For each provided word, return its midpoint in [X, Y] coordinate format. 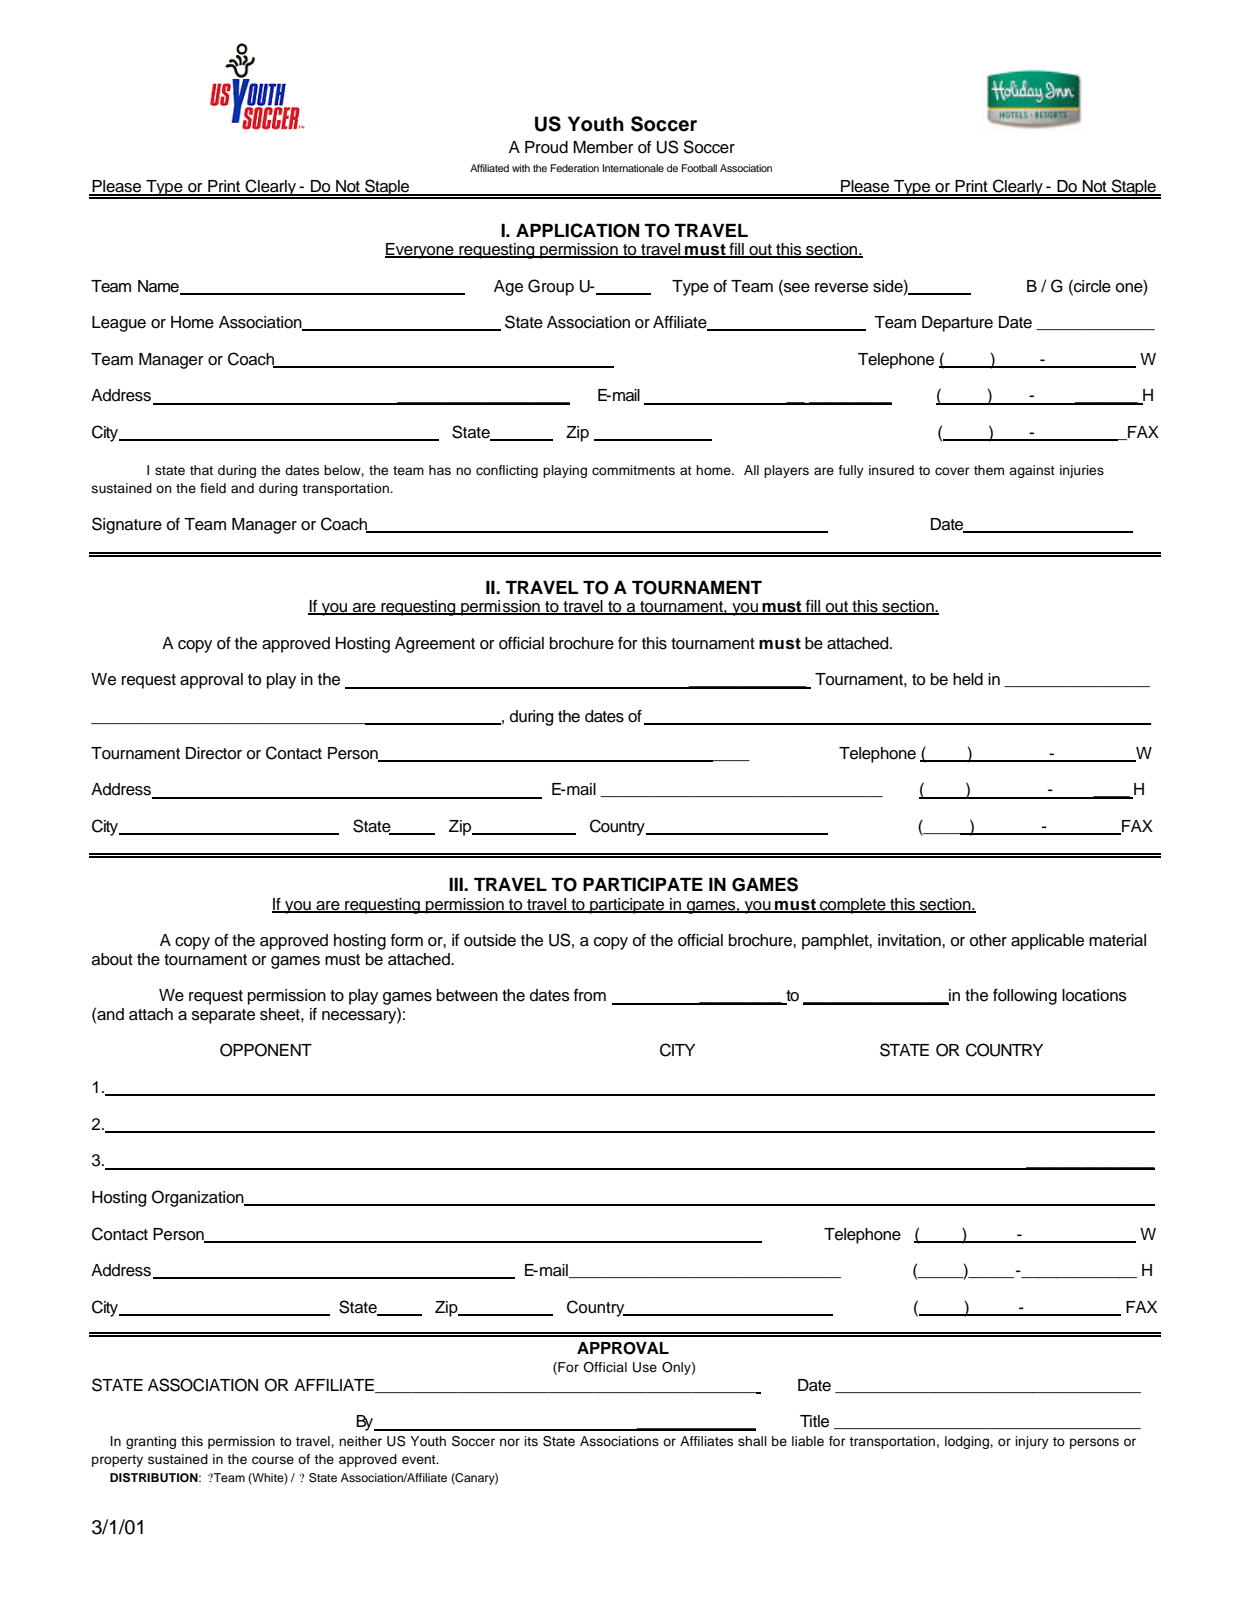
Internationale [633, 168]
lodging [968, 1442]
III [457, 884]
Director [214, 753]
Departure [957, 324]
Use [645, 1367]
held [968, 679]
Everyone [420, 251]
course [273, 1460]
